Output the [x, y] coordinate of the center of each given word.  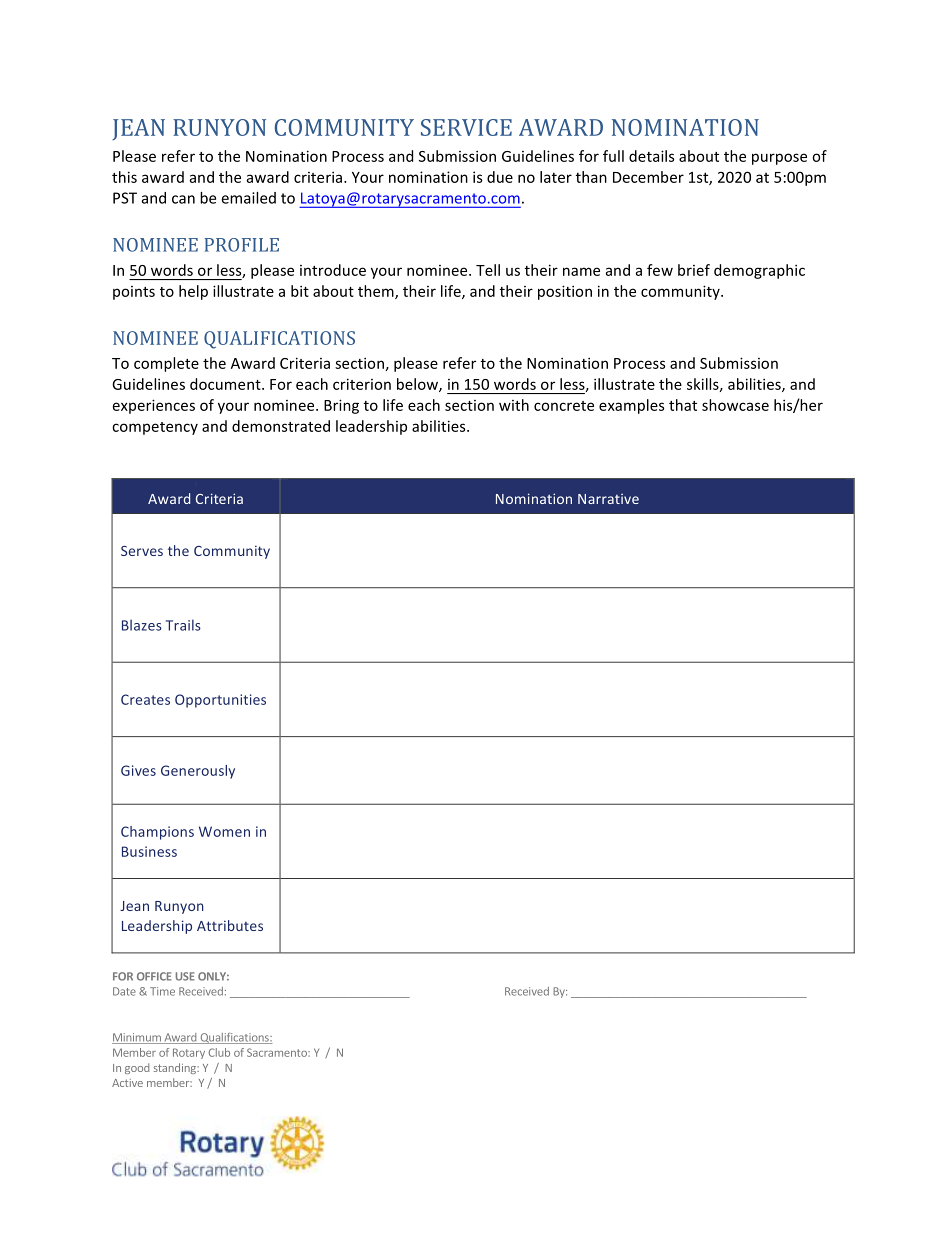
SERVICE [466, 127]
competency [155, 428]
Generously [198, 772]
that [683, 405]
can [183, 199]
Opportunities [220, 701]
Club [219, 1052]
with [514, 405]
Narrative [608, 499]
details [651, 156]
